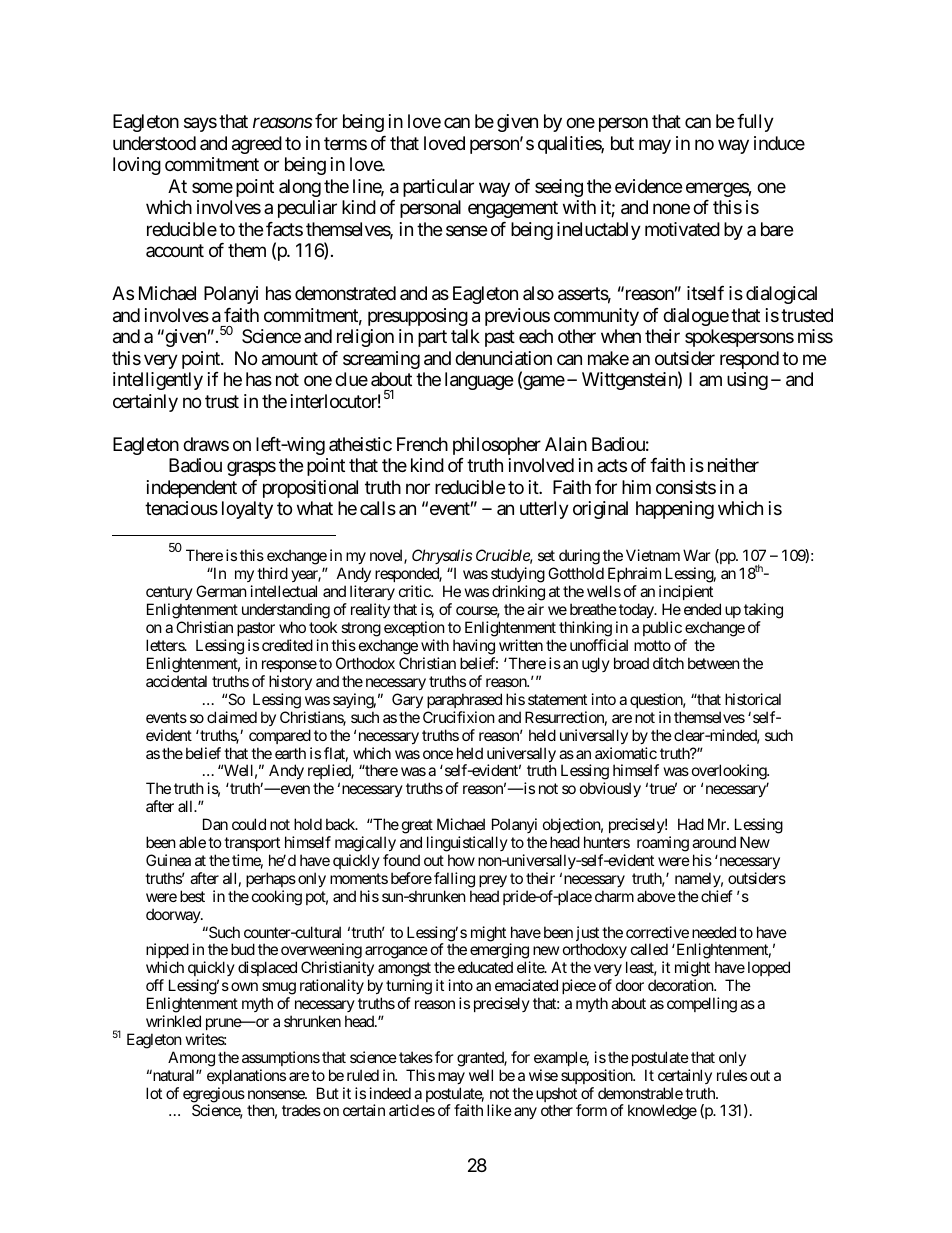  I want to click on egregious, so click(214, 1096).
